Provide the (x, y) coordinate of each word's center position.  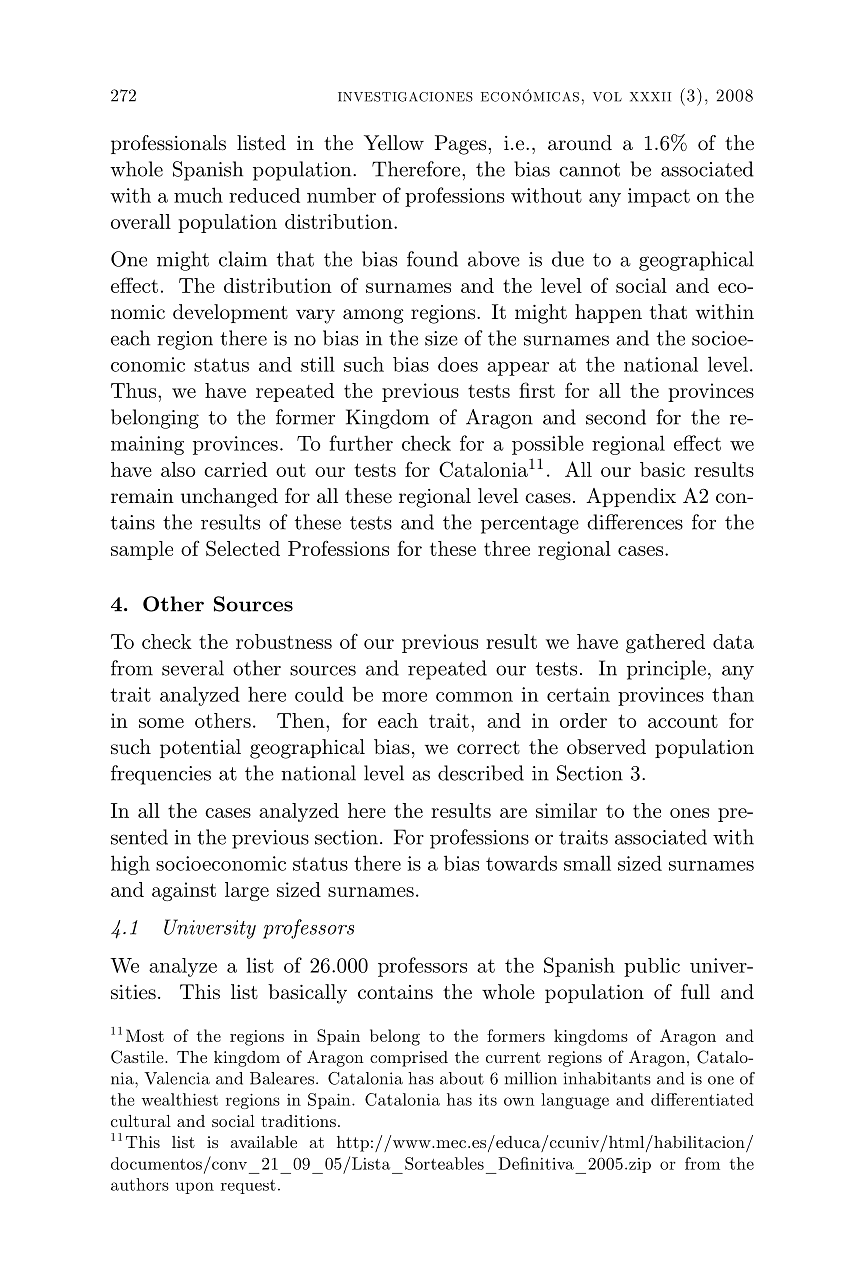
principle (666, 670)
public (652, 967)
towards (521, 863)
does (458, 364)
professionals (168, 144)
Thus (135, 390)
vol (607, 97)
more (404, 697)
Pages (462, 145)
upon (194, 1188)
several (193, 668)
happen (608, 313)
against (184, 891)
